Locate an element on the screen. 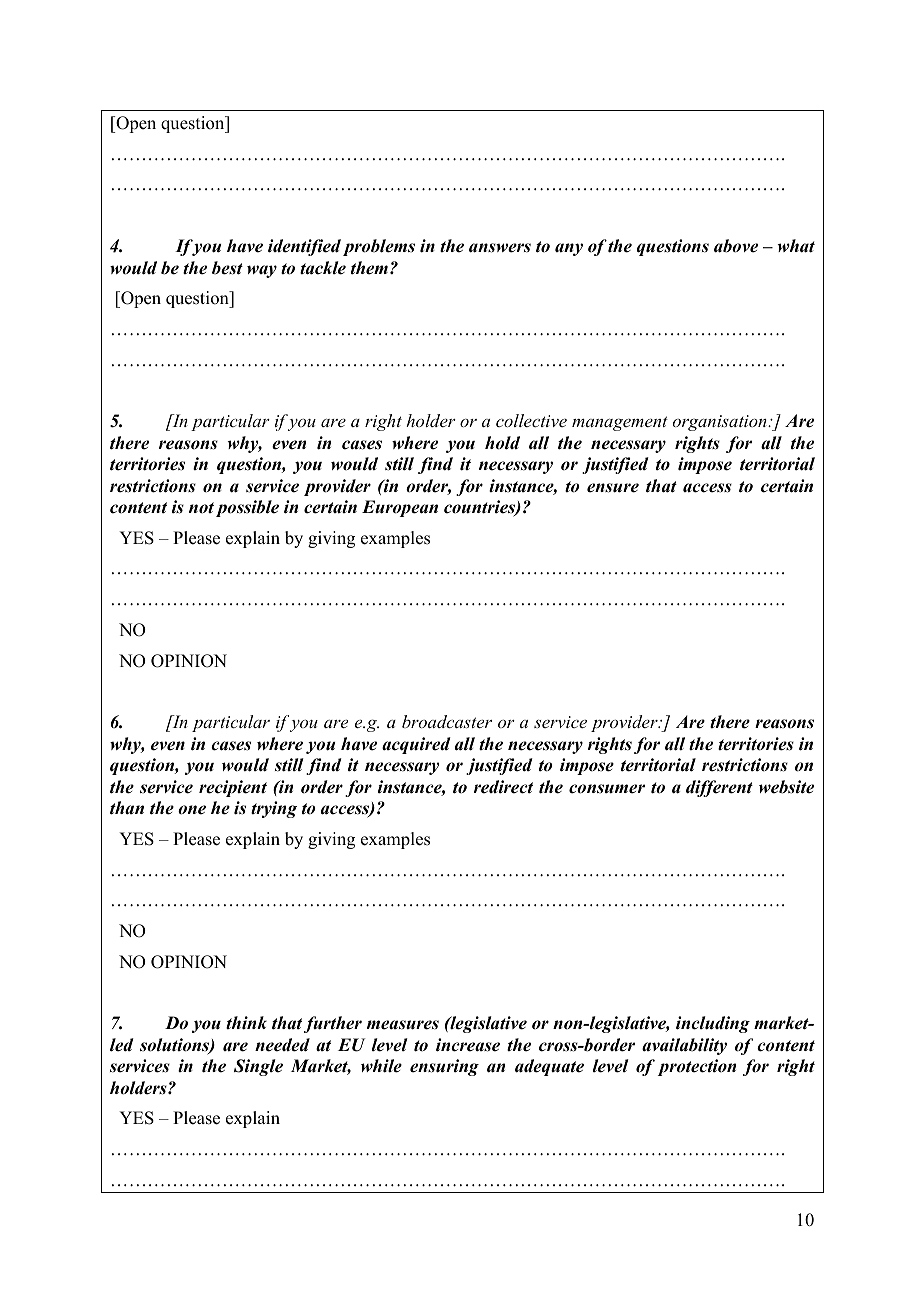 The height and width of the screenshot is (1308, 924). above is located at coordinates (736, 246).
